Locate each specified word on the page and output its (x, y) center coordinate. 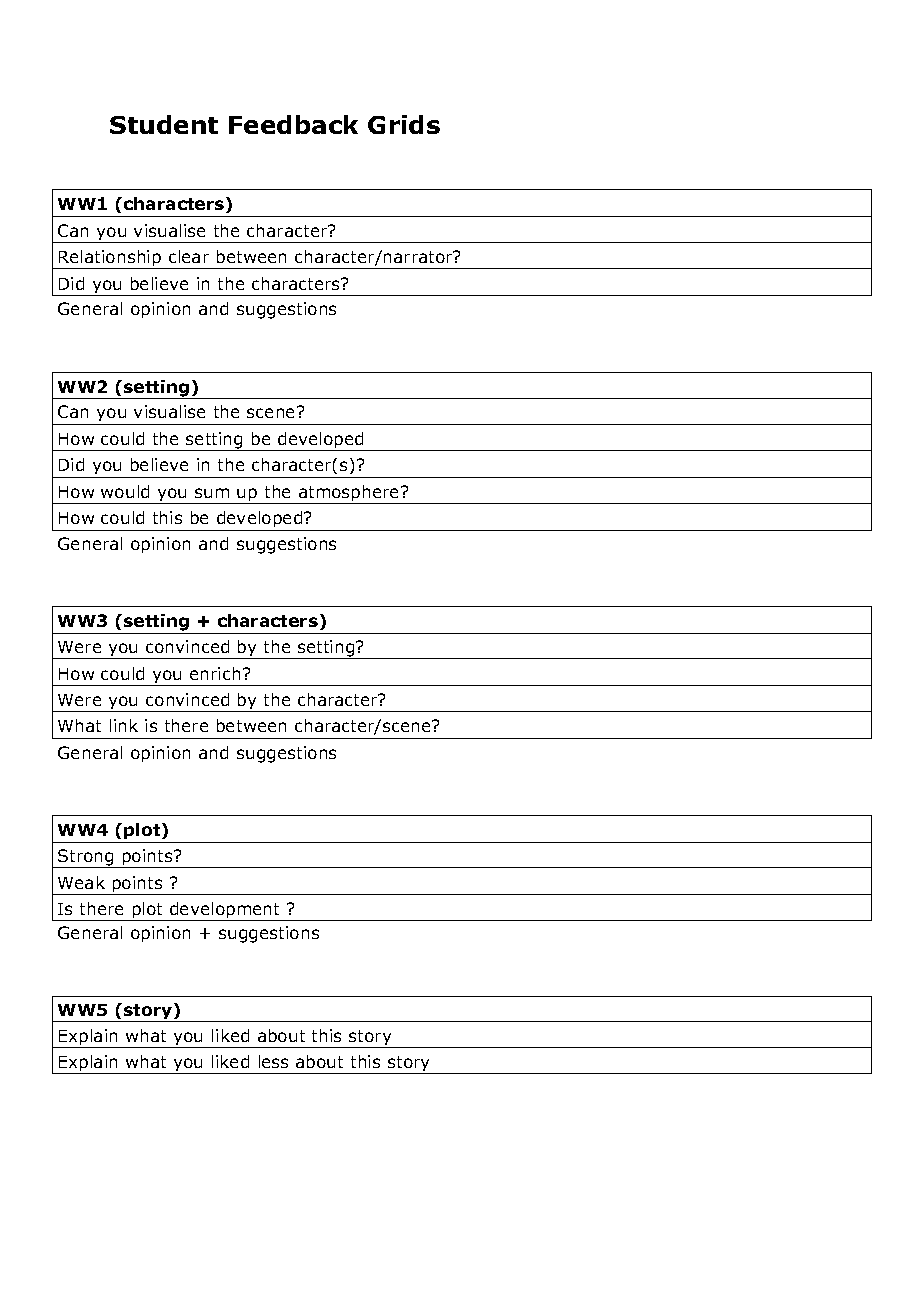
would (125, 491)
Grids (404, 124)
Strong (86, 858)
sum (212, 493)
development (225, 911)
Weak (81, 882)
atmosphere (349, 494)
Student (164, 124)
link (124, 725)
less (273, 1061)
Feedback (293, 124)
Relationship (110, 259)
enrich (215, 673)
